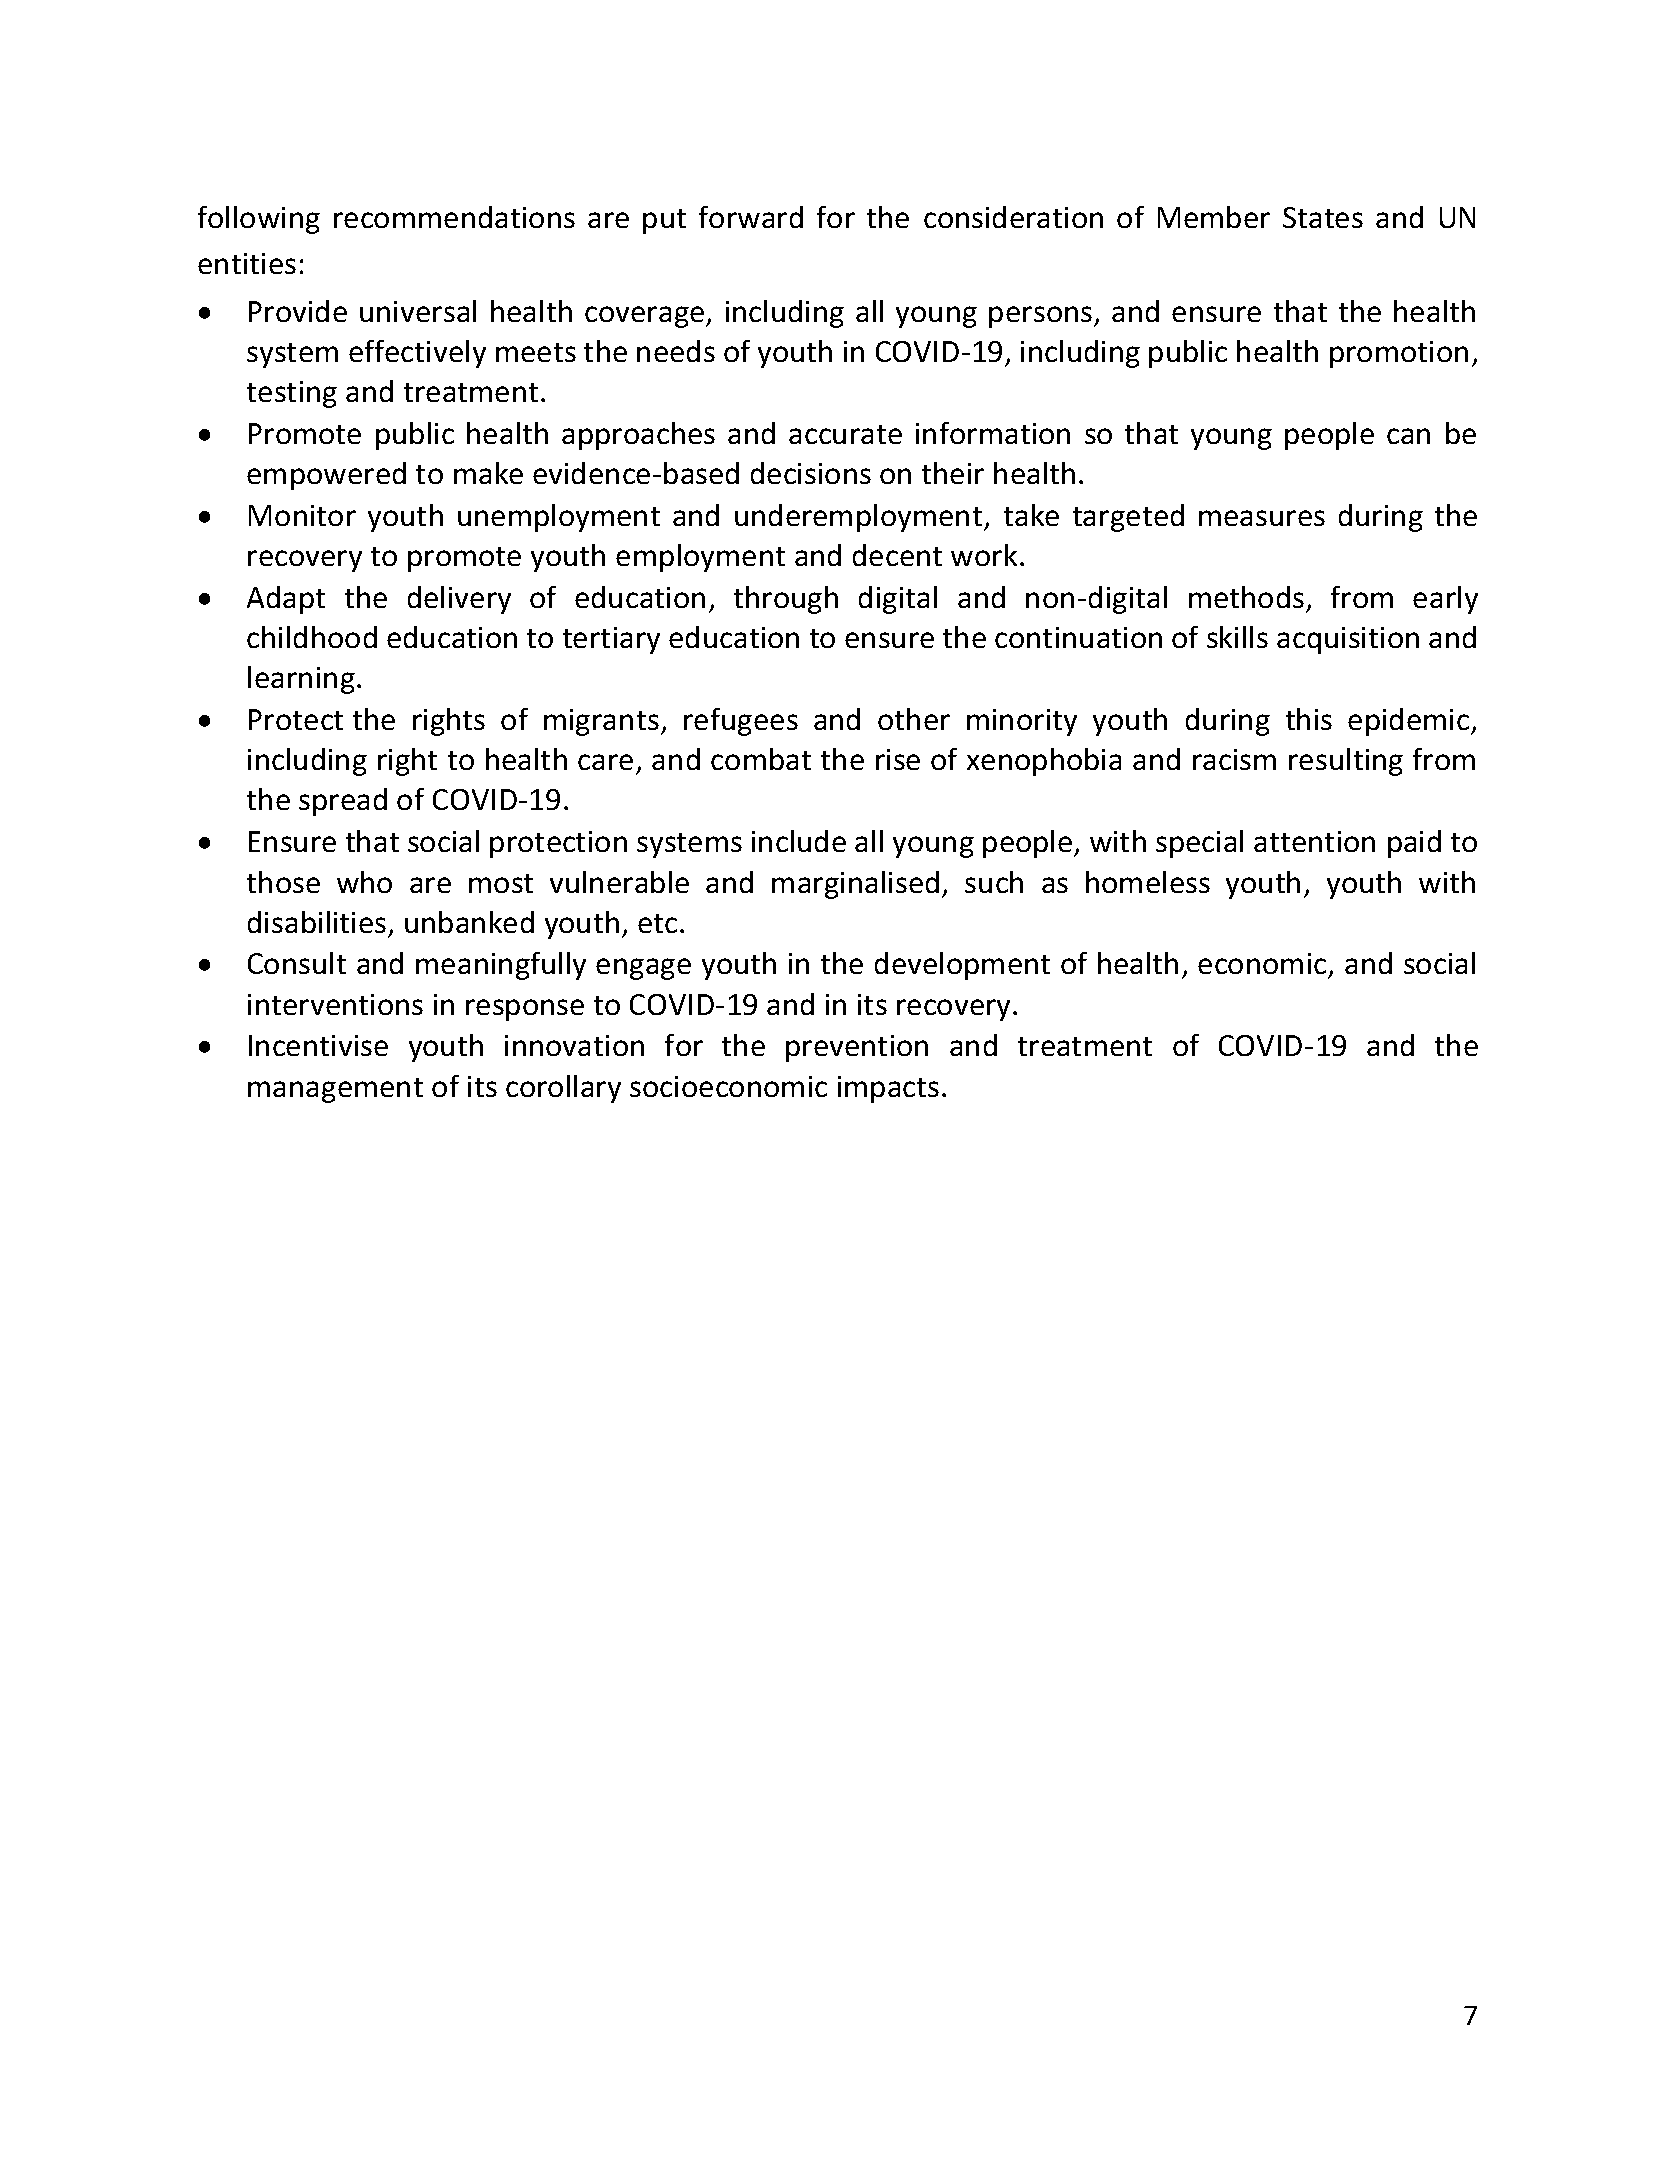 The image size is (1676, 2169). I want to click on forward, so click(751, 217).
